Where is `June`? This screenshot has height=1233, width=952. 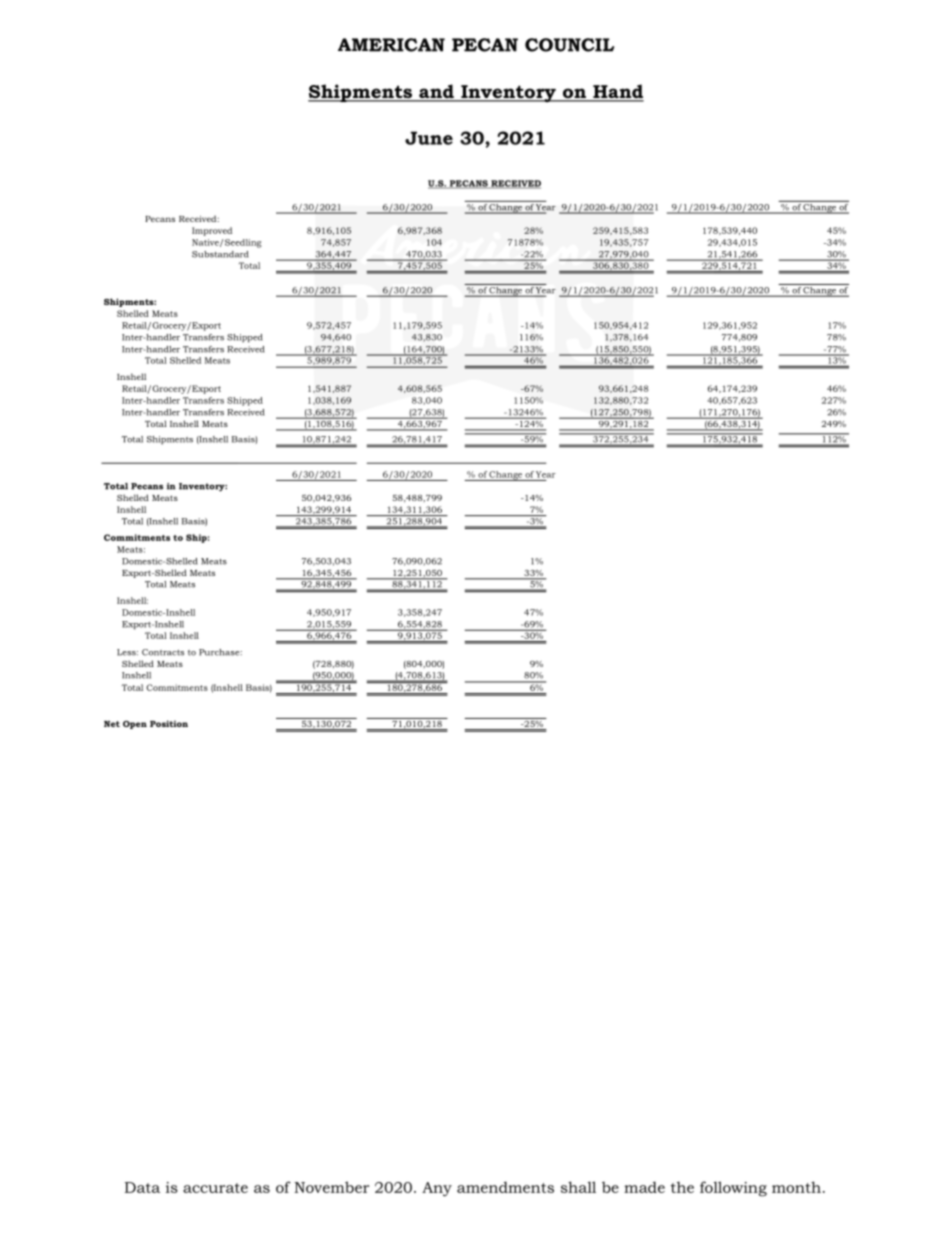
June is located at coordinates (429, 138).
